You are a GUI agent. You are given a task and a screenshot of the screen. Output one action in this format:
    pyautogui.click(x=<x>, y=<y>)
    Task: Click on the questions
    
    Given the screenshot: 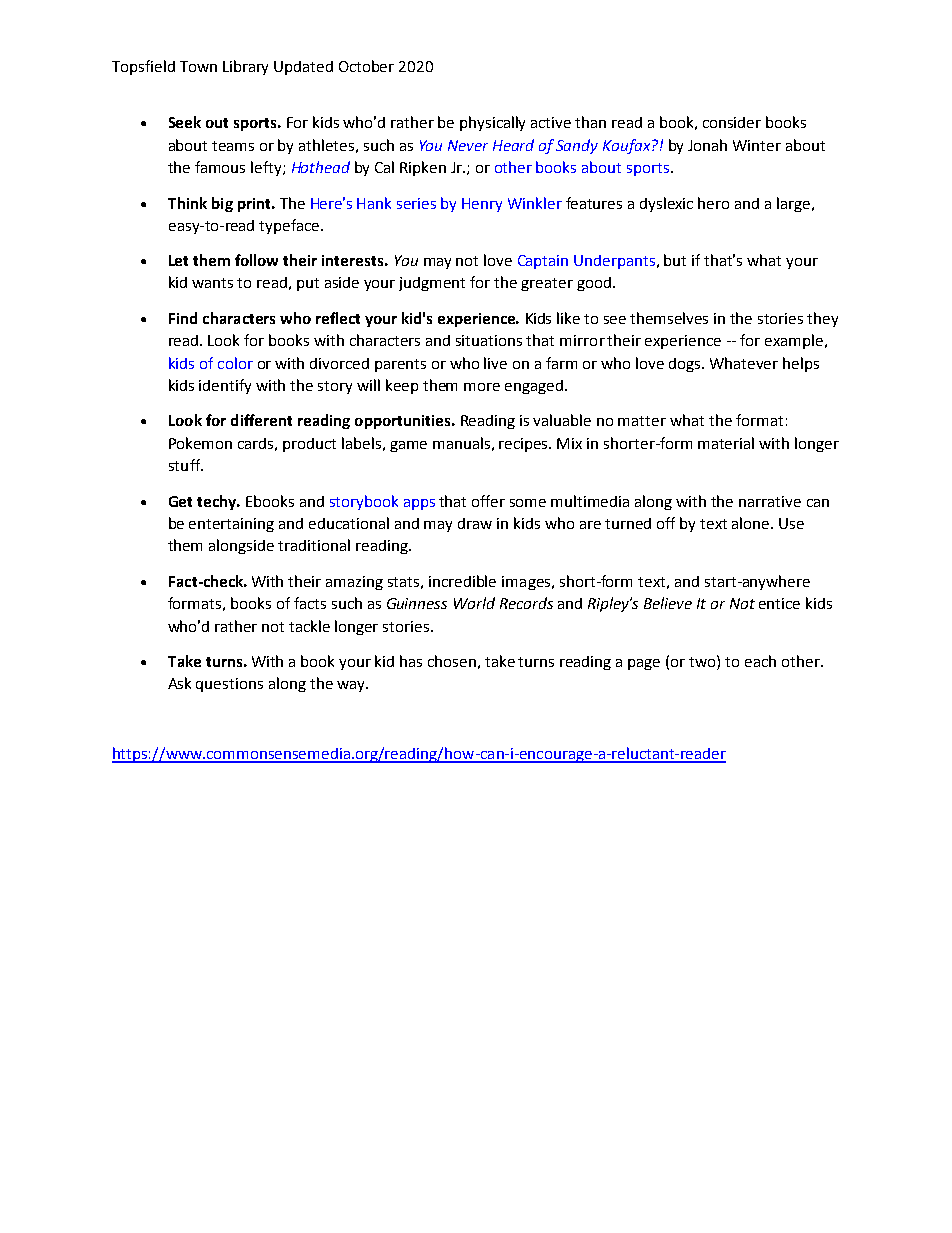 What is the action you would take?
    pyautogui.click(x=229, y=685)
